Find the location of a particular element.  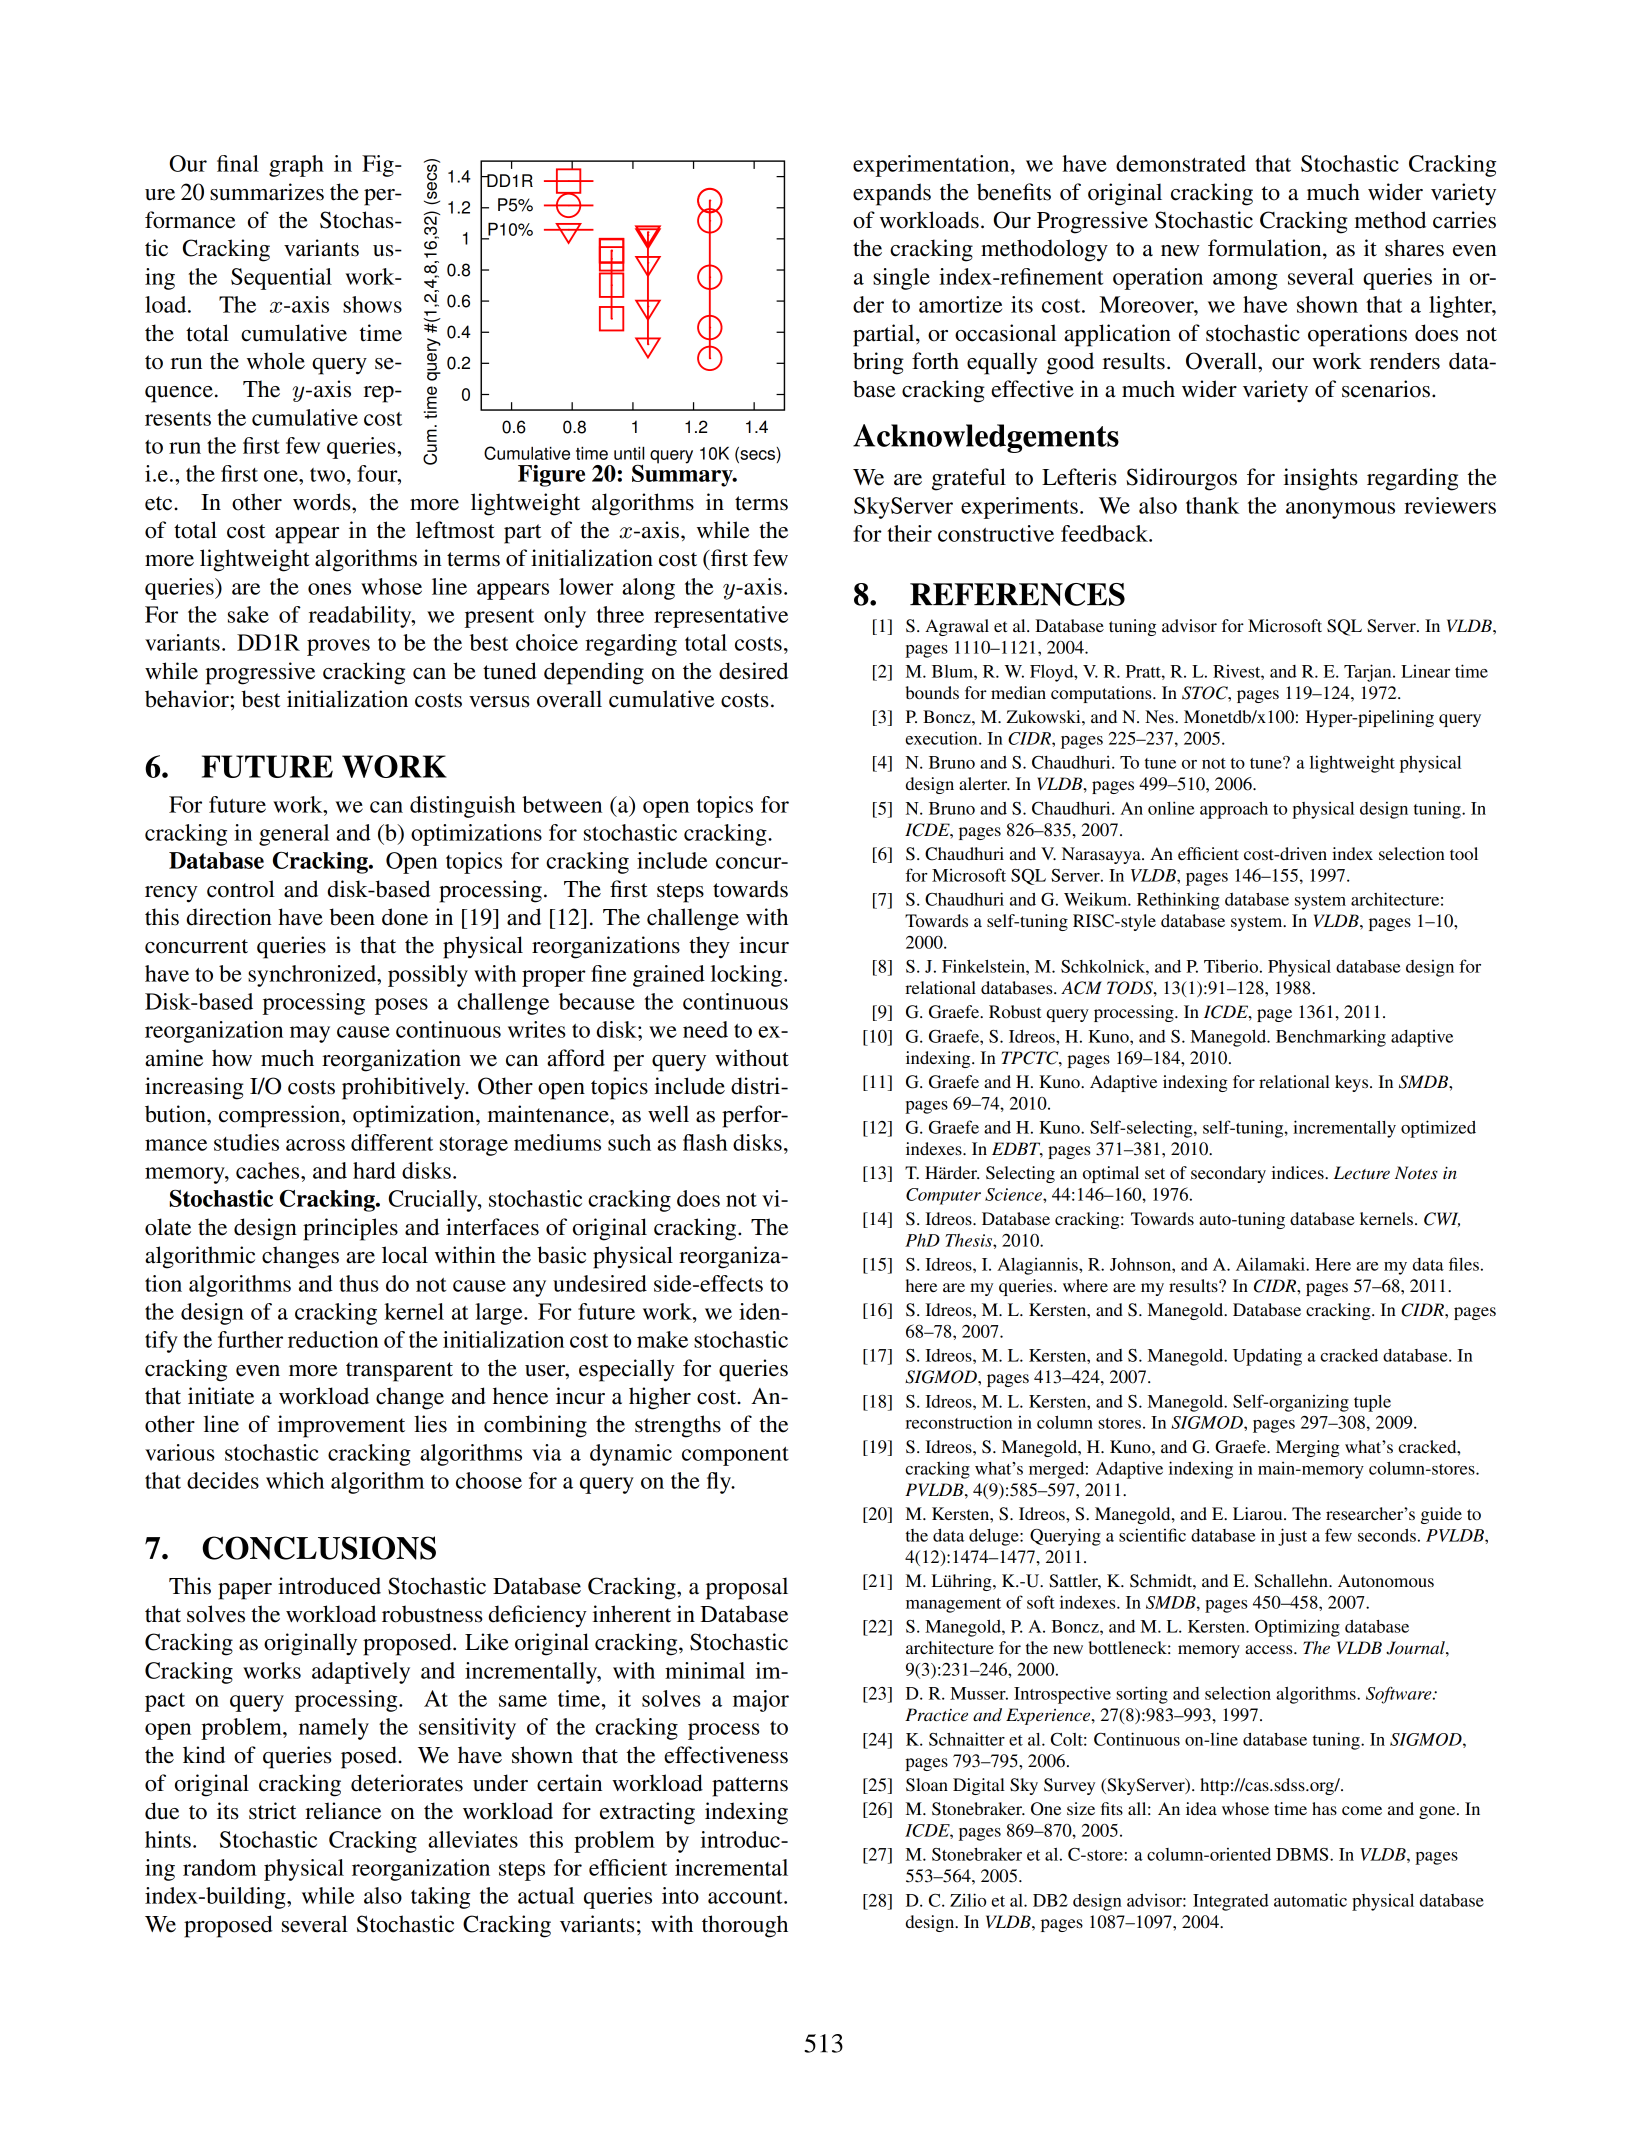

expands is located at coordinates (892, 194).
